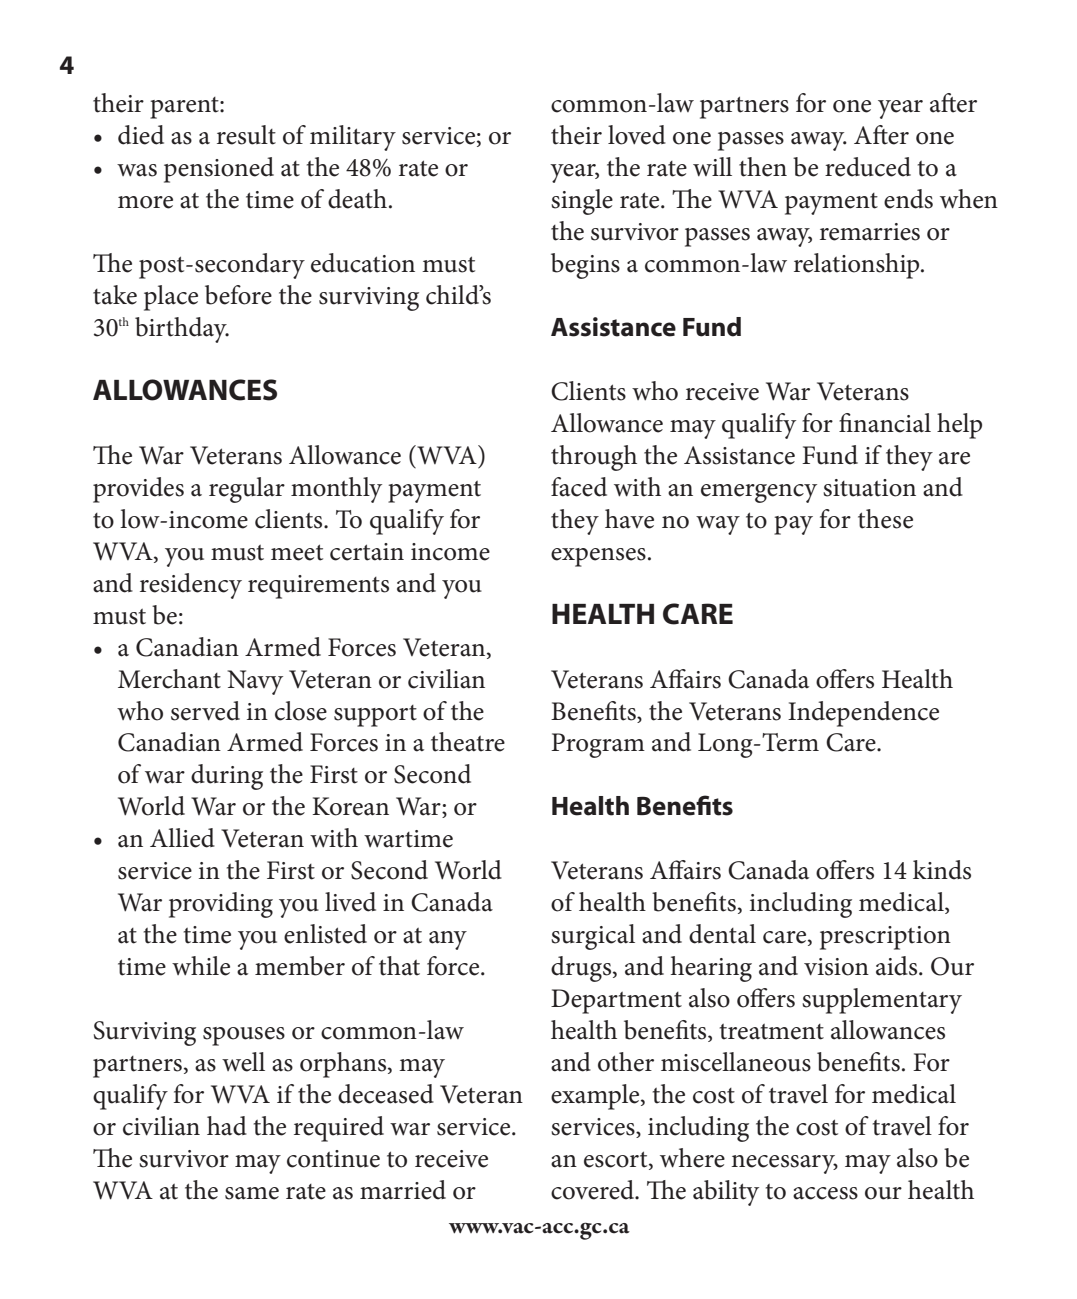  What do you see at coordinates (637, 135) in the screenshot?
I see `loved` at bounding box center [637, 135].
